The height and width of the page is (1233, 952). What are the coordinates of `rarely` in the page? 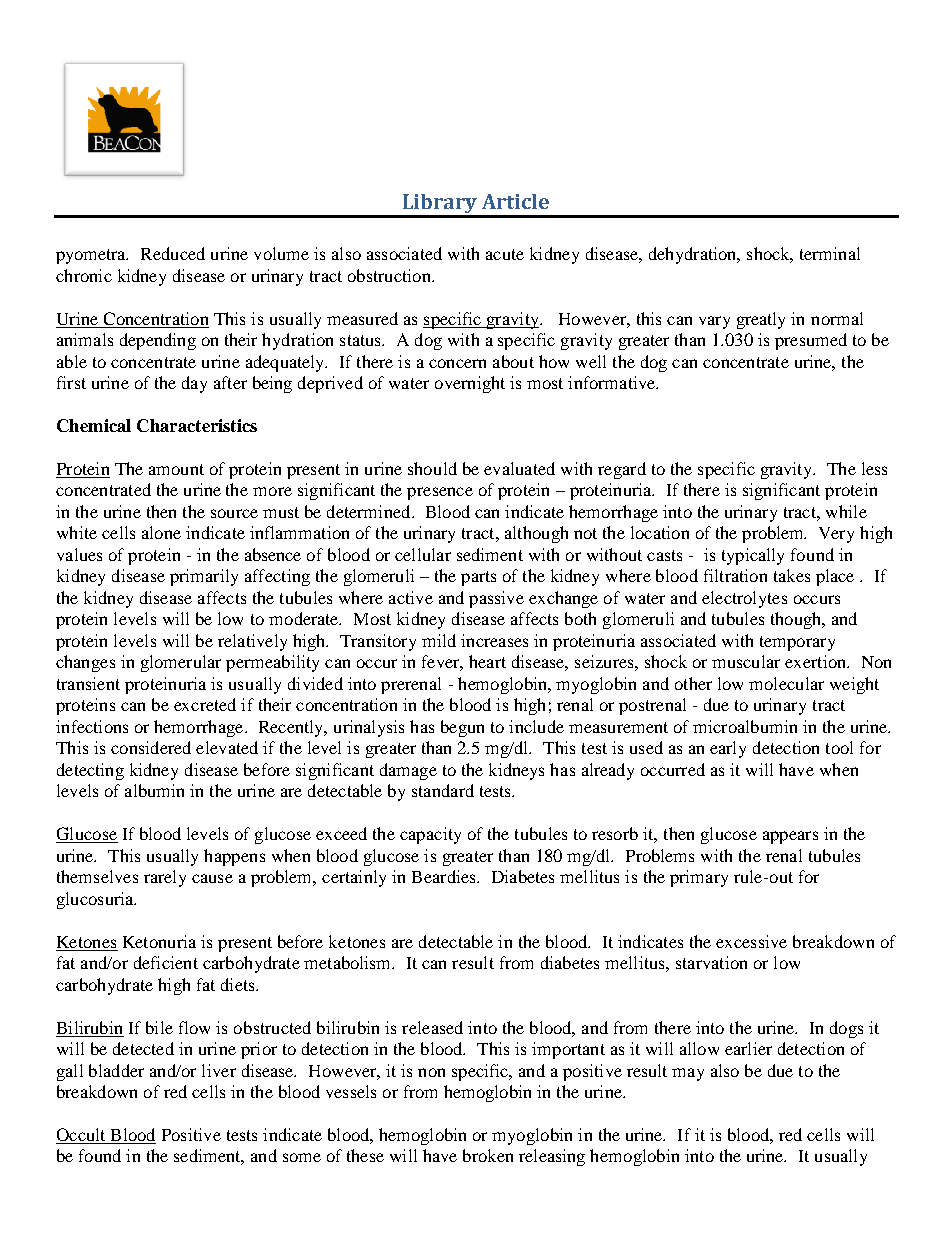 It's located at (165, 878).
